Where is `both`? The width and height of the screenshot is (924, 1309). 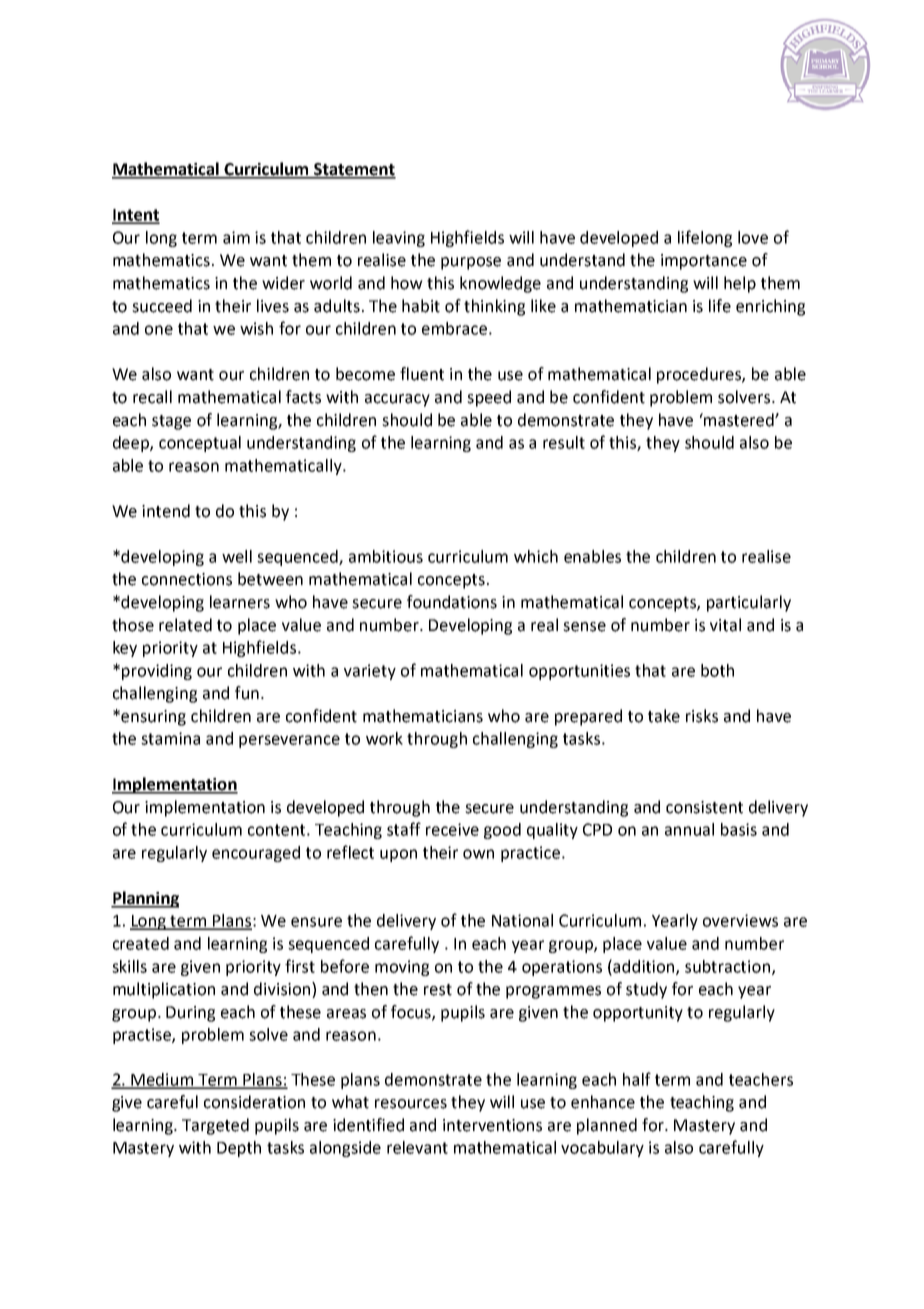 both is located at coordinates (717, 670).
